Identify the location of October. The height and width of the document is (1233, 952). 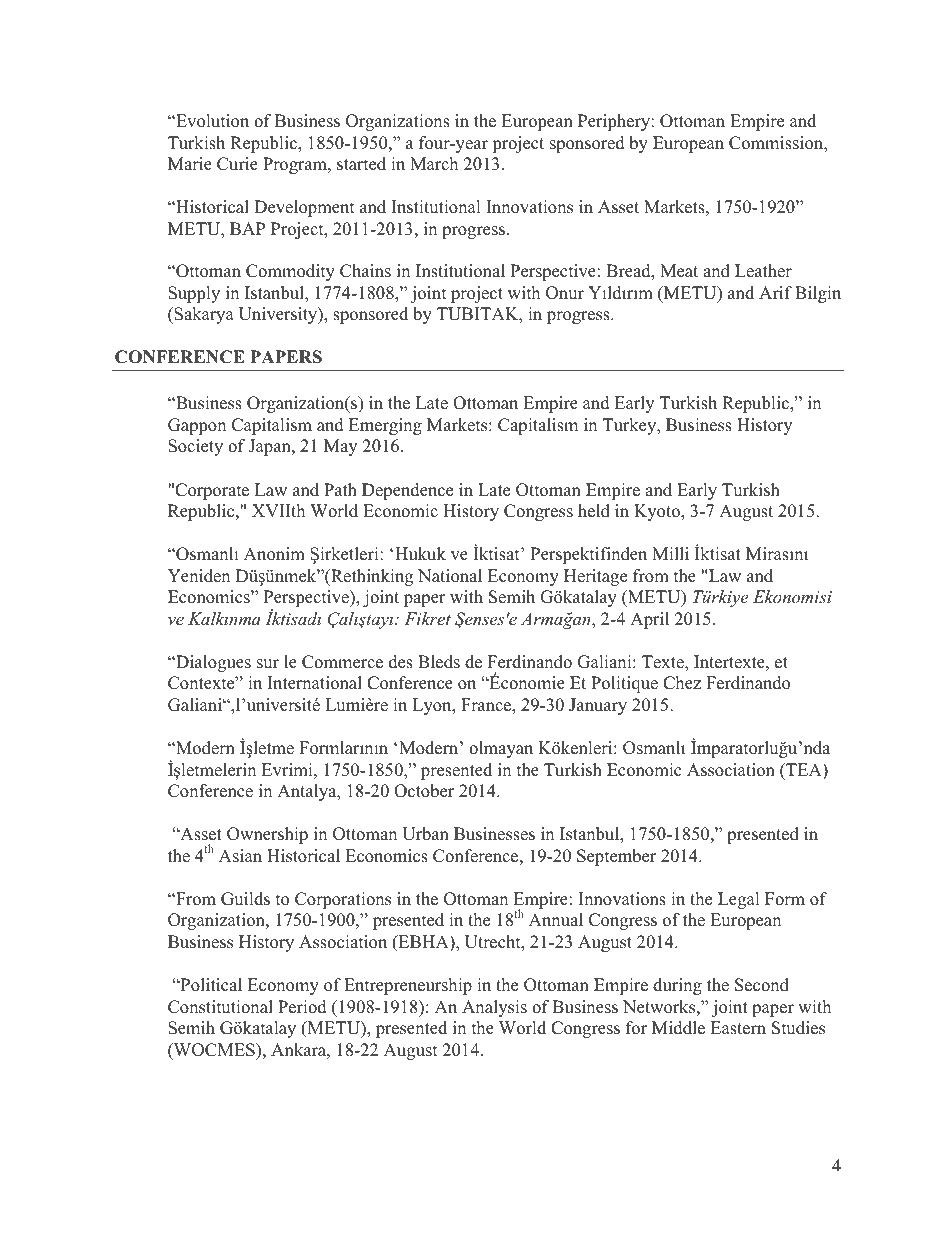
(424, 791).
